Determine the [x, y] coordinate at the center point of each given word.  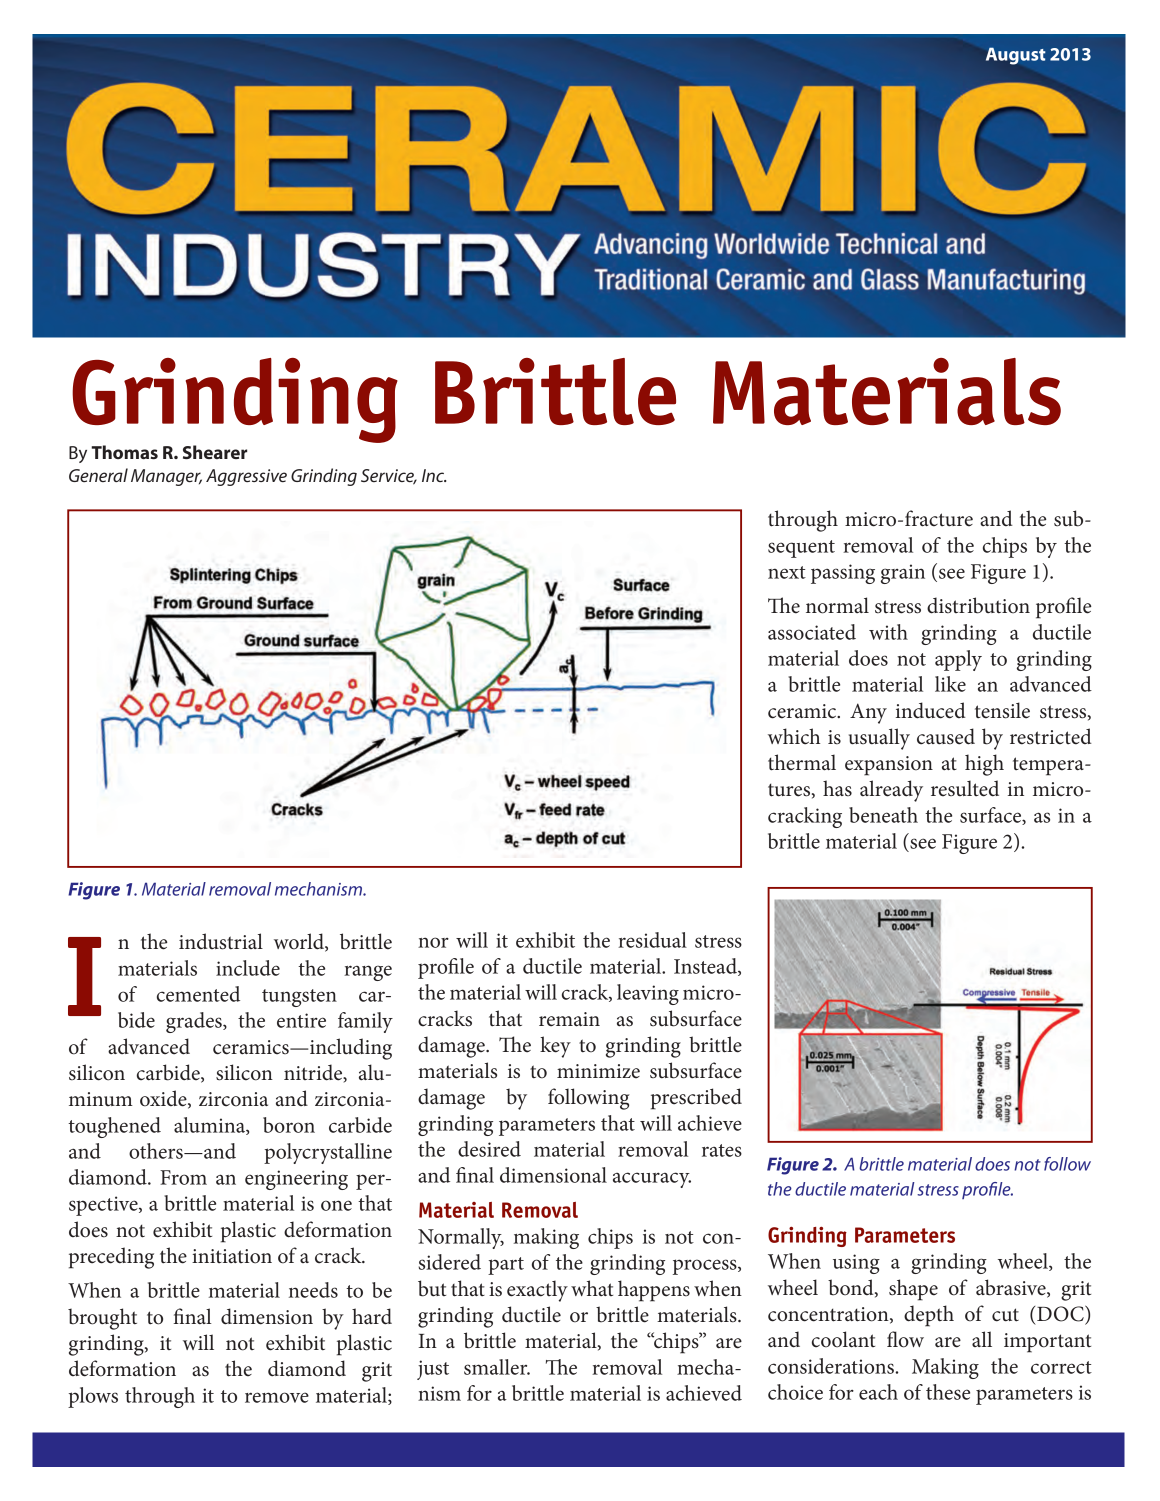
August [1016, 56]
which [794, 736]
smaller [497, 1367]
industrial [221, 941]
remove [277, 1397]
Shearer [215, 452]
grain [903, 574]
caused [946, 736]
